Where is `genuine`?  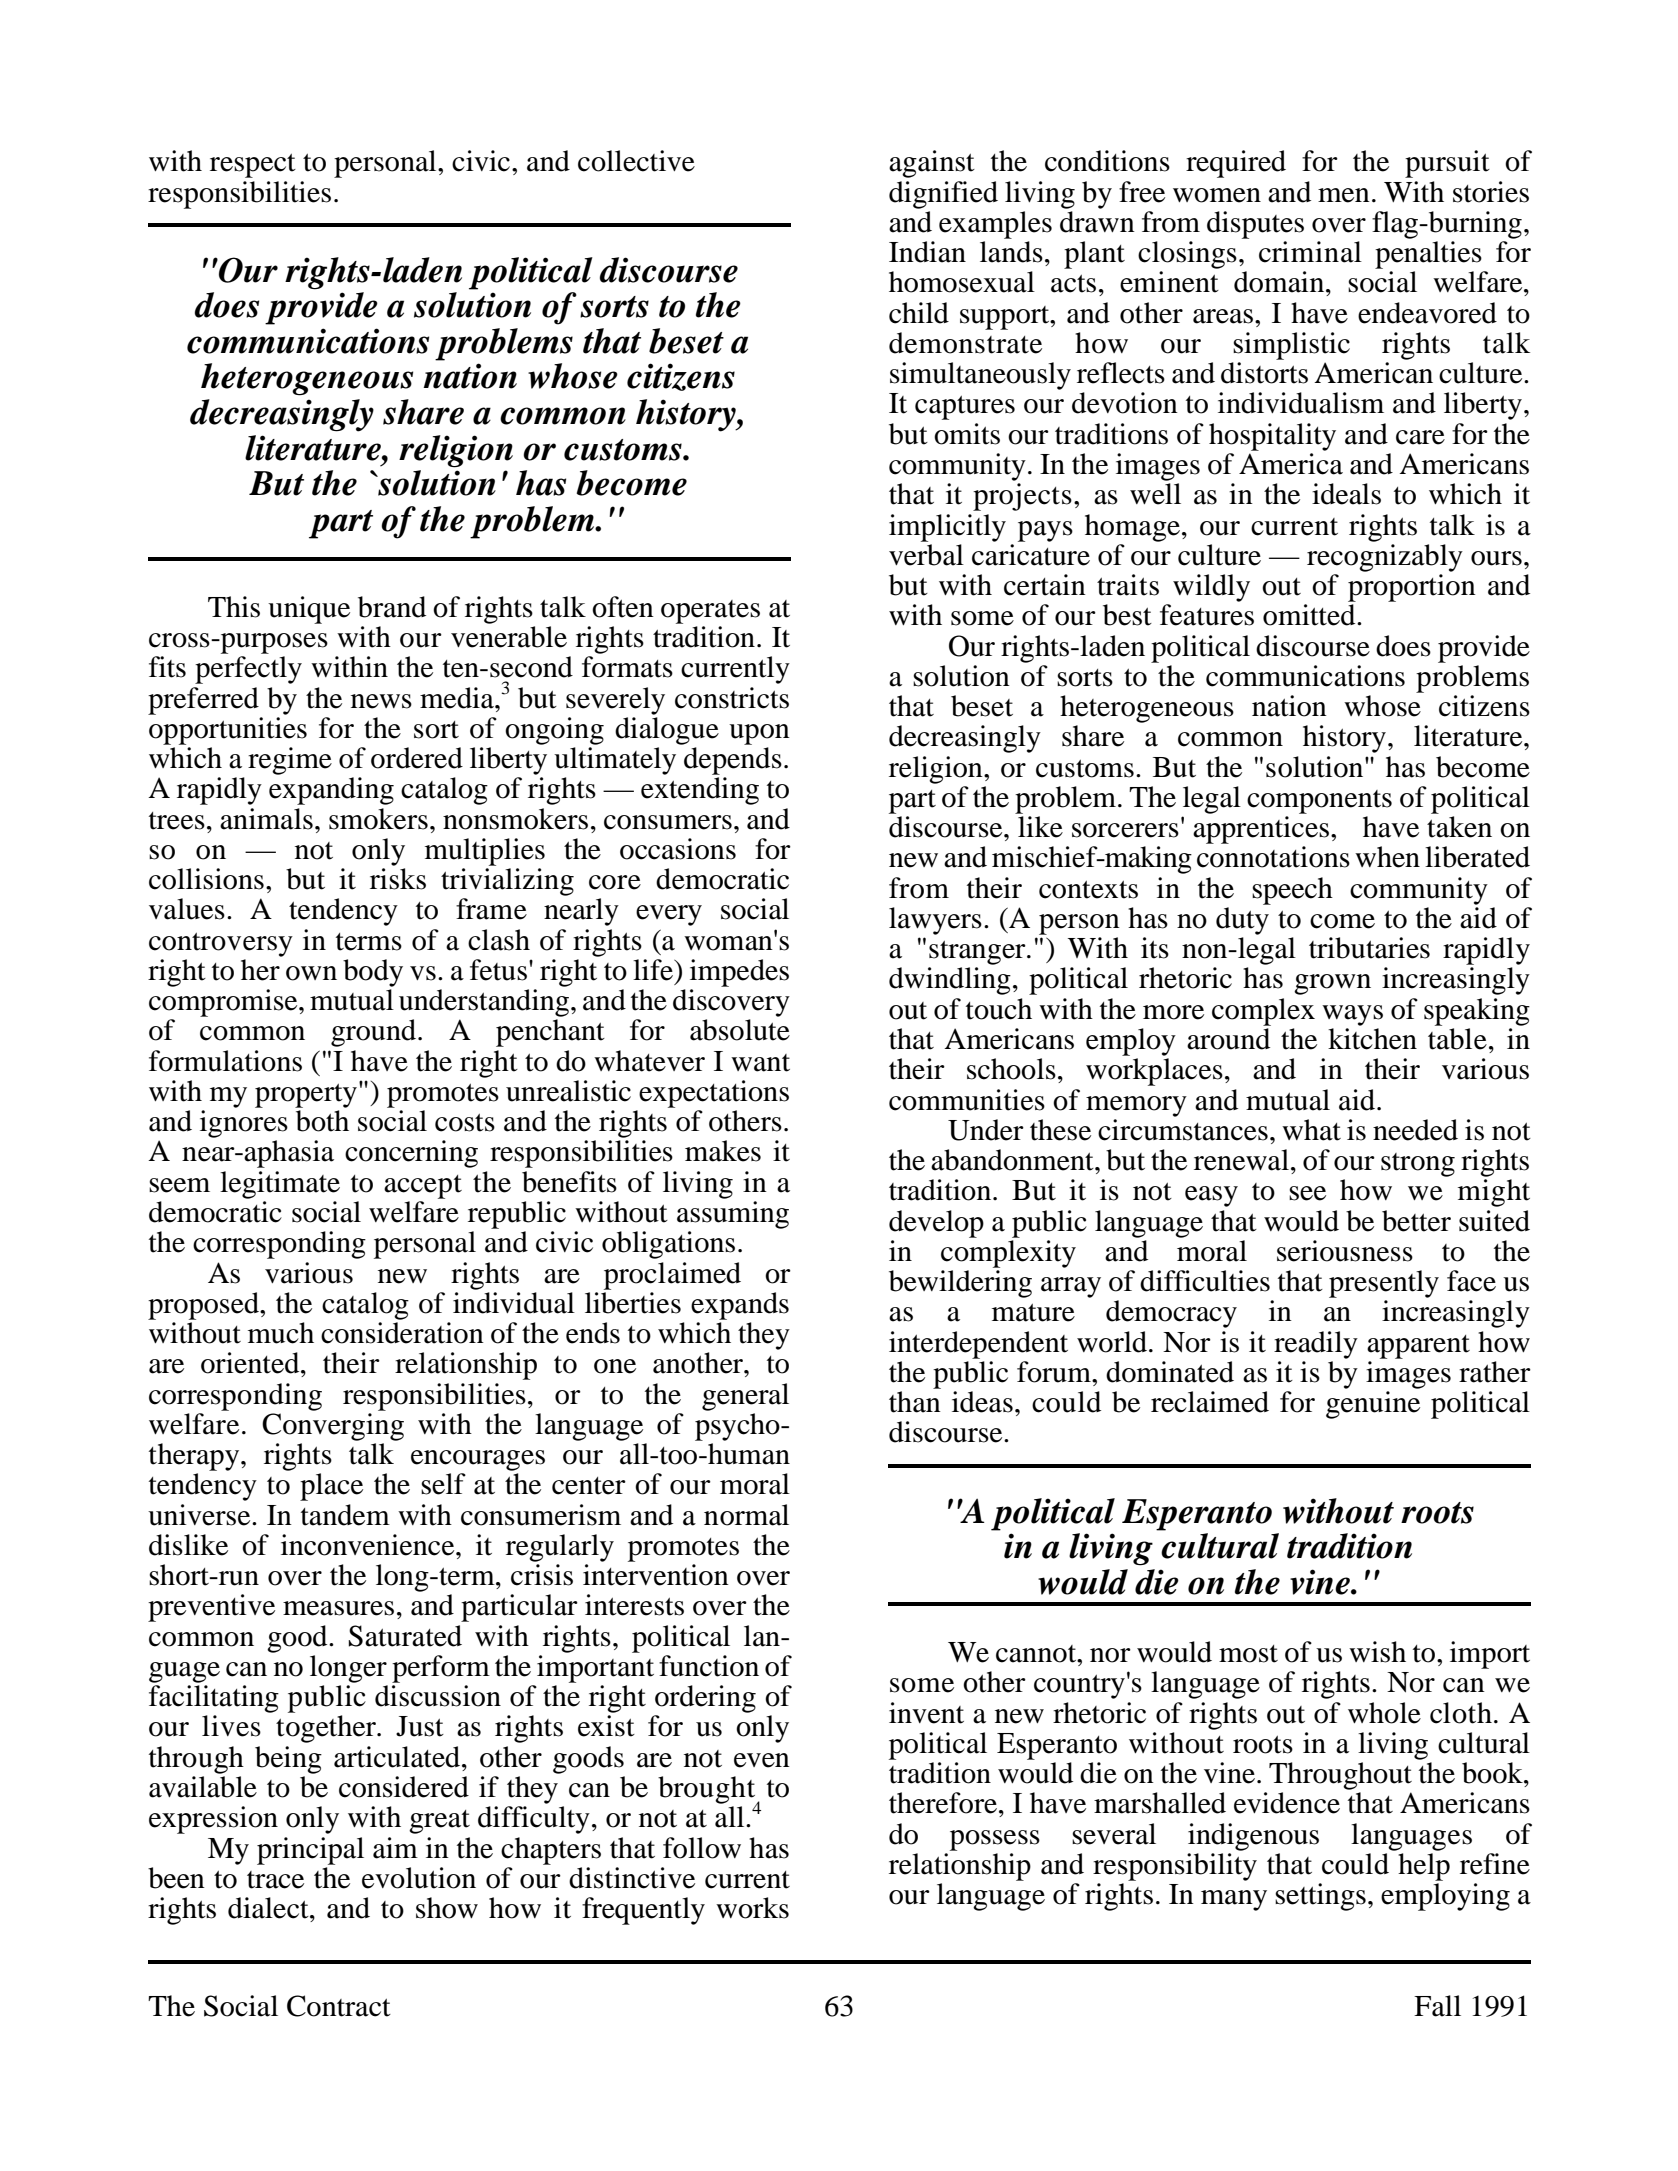
genuine is located at coordinates (1373, 1405).
